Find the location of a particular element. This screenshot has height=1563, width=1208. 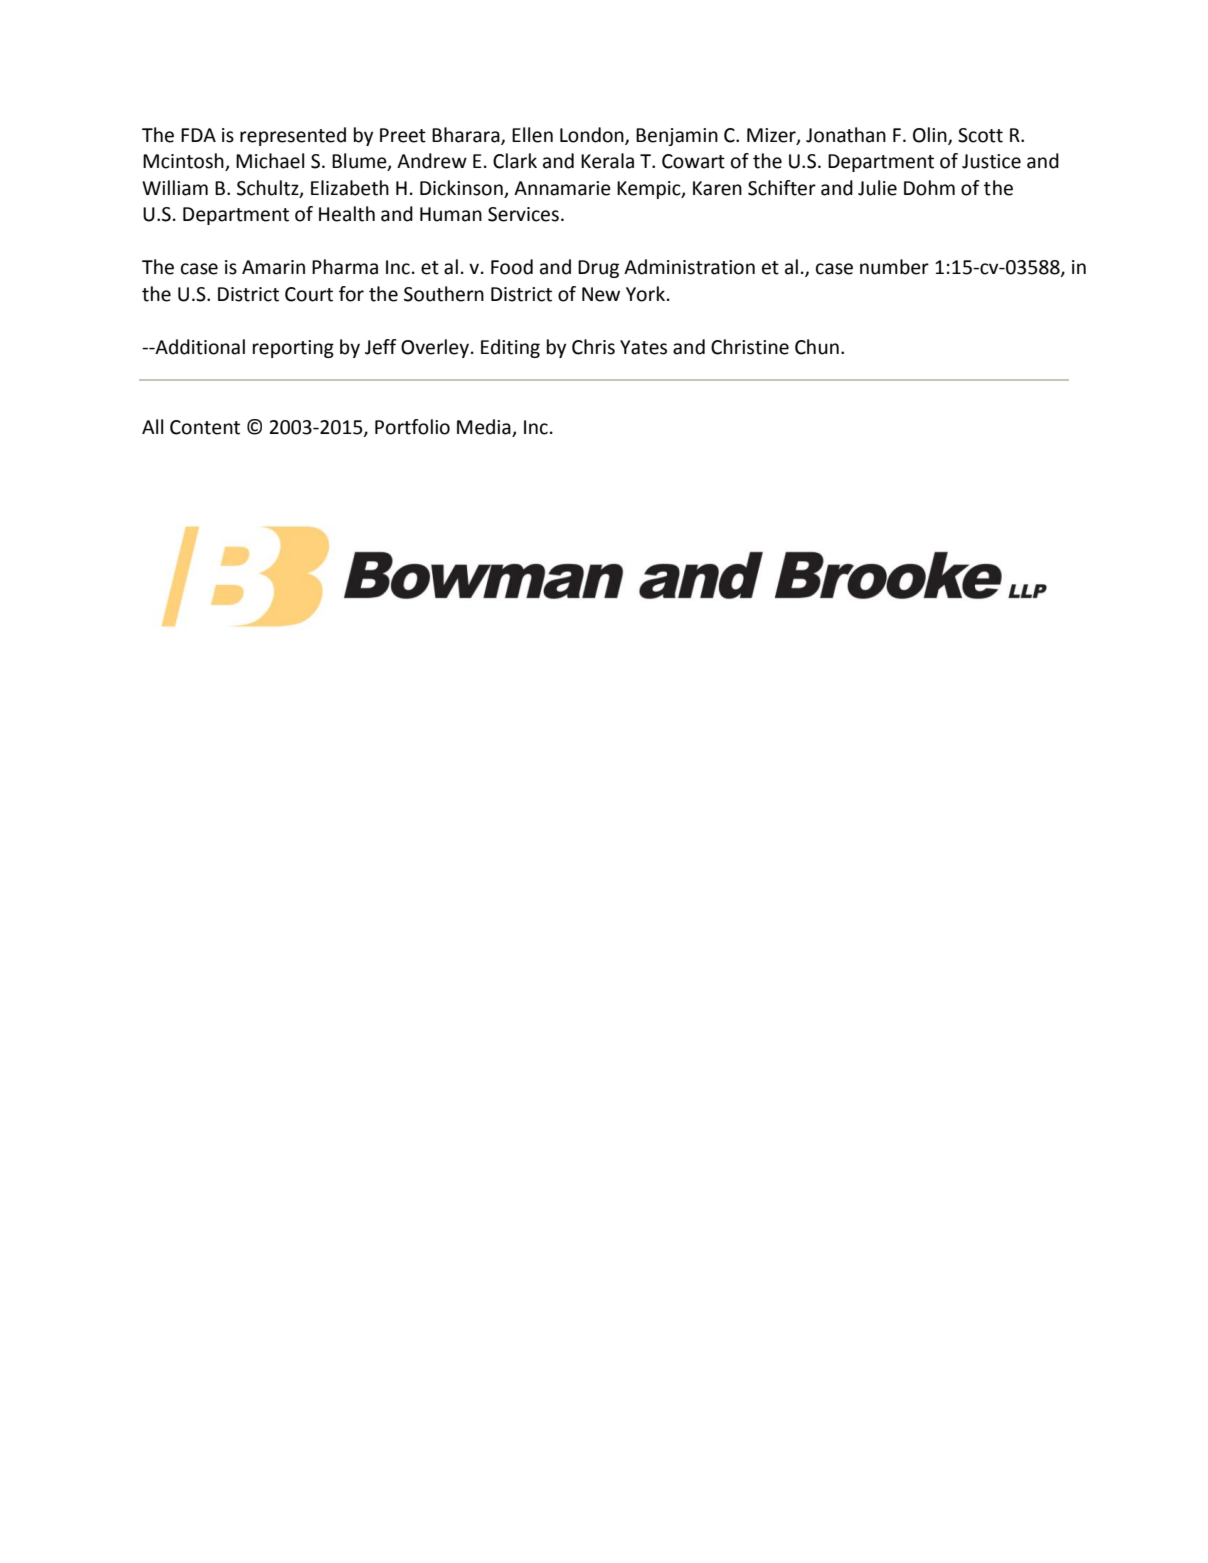

Services is located at coordinates (523, 214).
